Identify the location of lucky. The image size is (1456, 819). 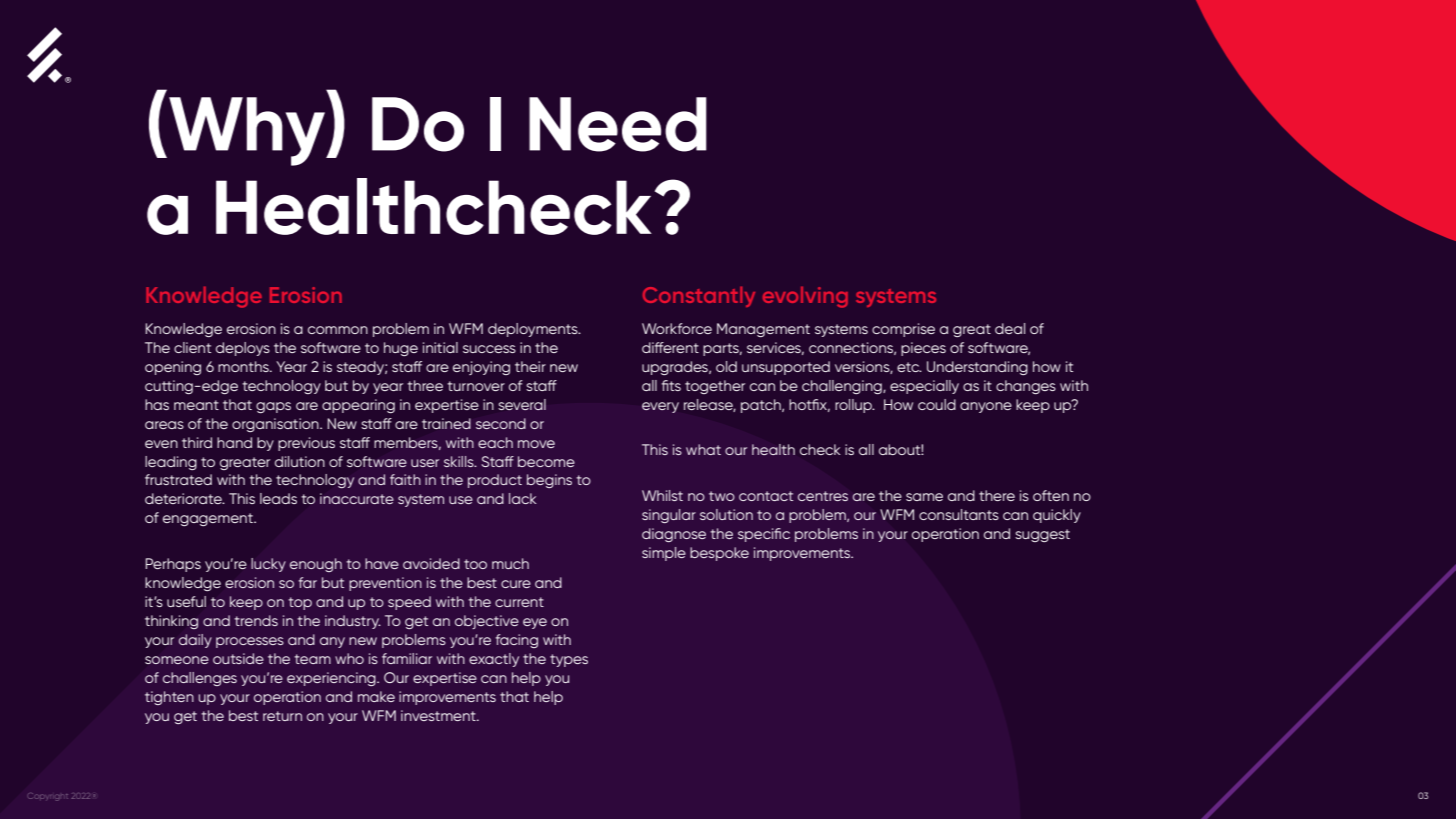
(268, 565).
